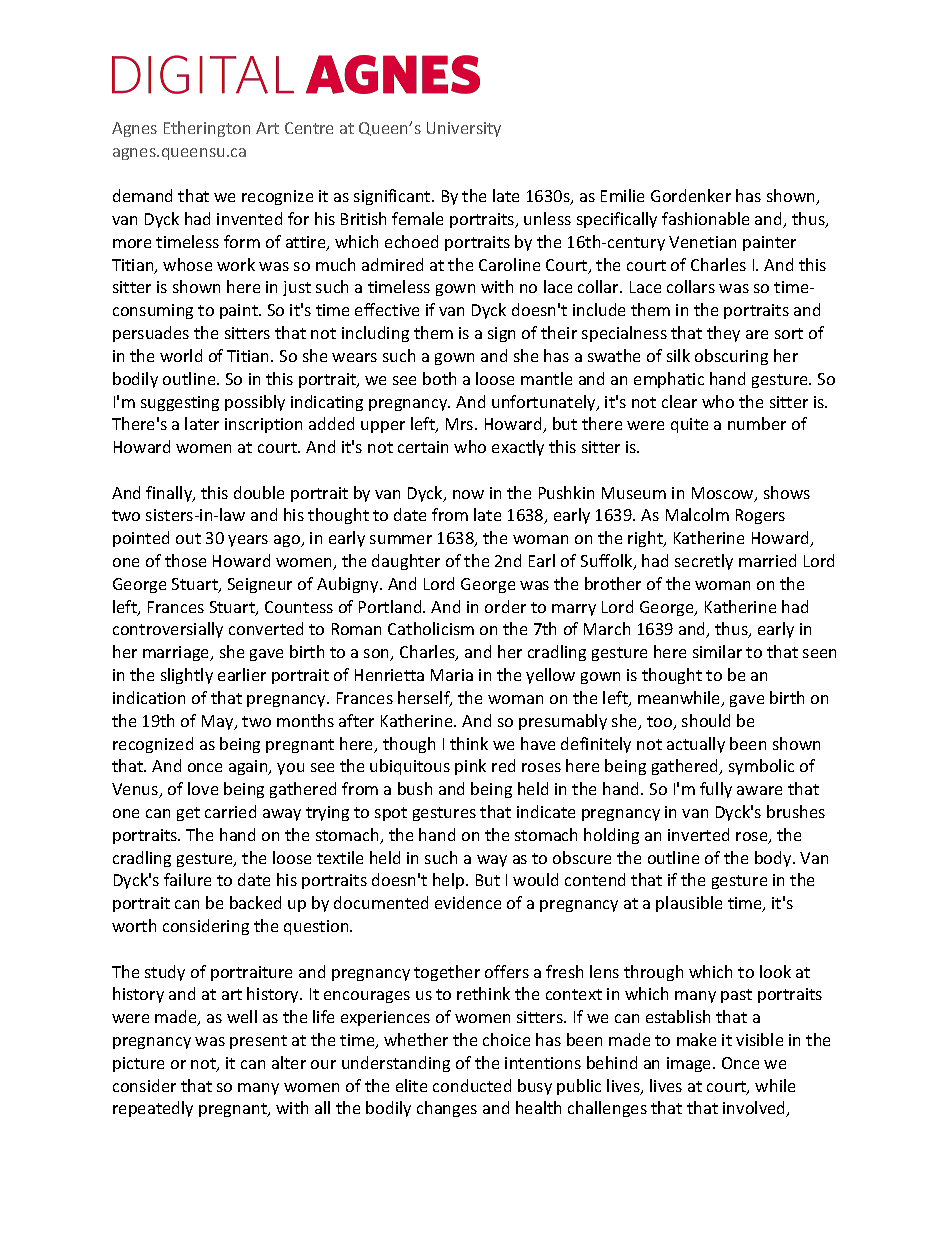 This image has height=1233, width=952. What do you see at coordinates (470, 767) in the image?
I see `pink` at bounding box center [470, 767].
